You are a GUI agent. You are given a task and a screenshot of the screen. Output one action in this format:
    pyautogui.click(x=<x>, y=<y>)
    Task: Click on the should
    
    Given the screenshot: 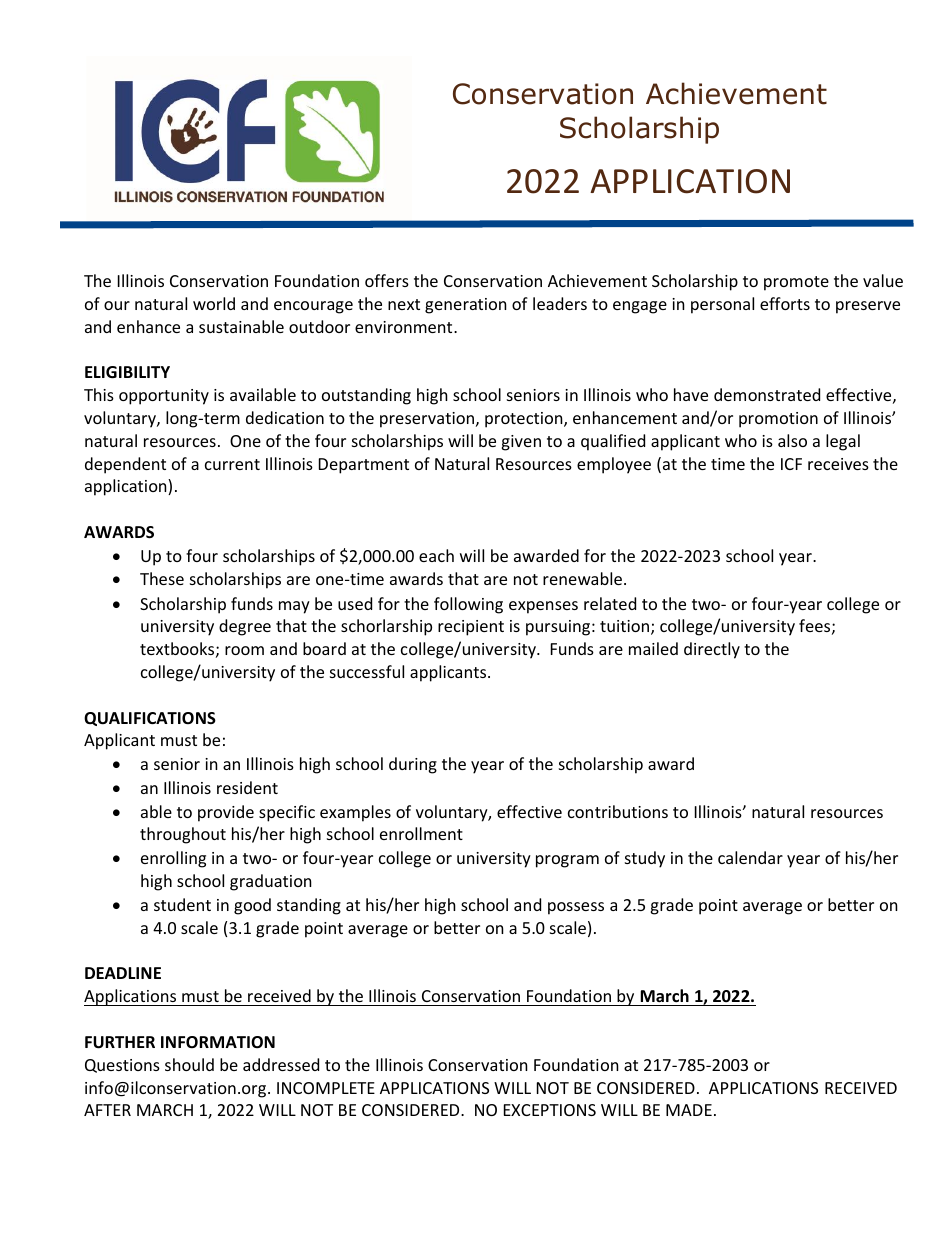 What is the action you would take?
    pyautogui.click(x=189, y=1064)
